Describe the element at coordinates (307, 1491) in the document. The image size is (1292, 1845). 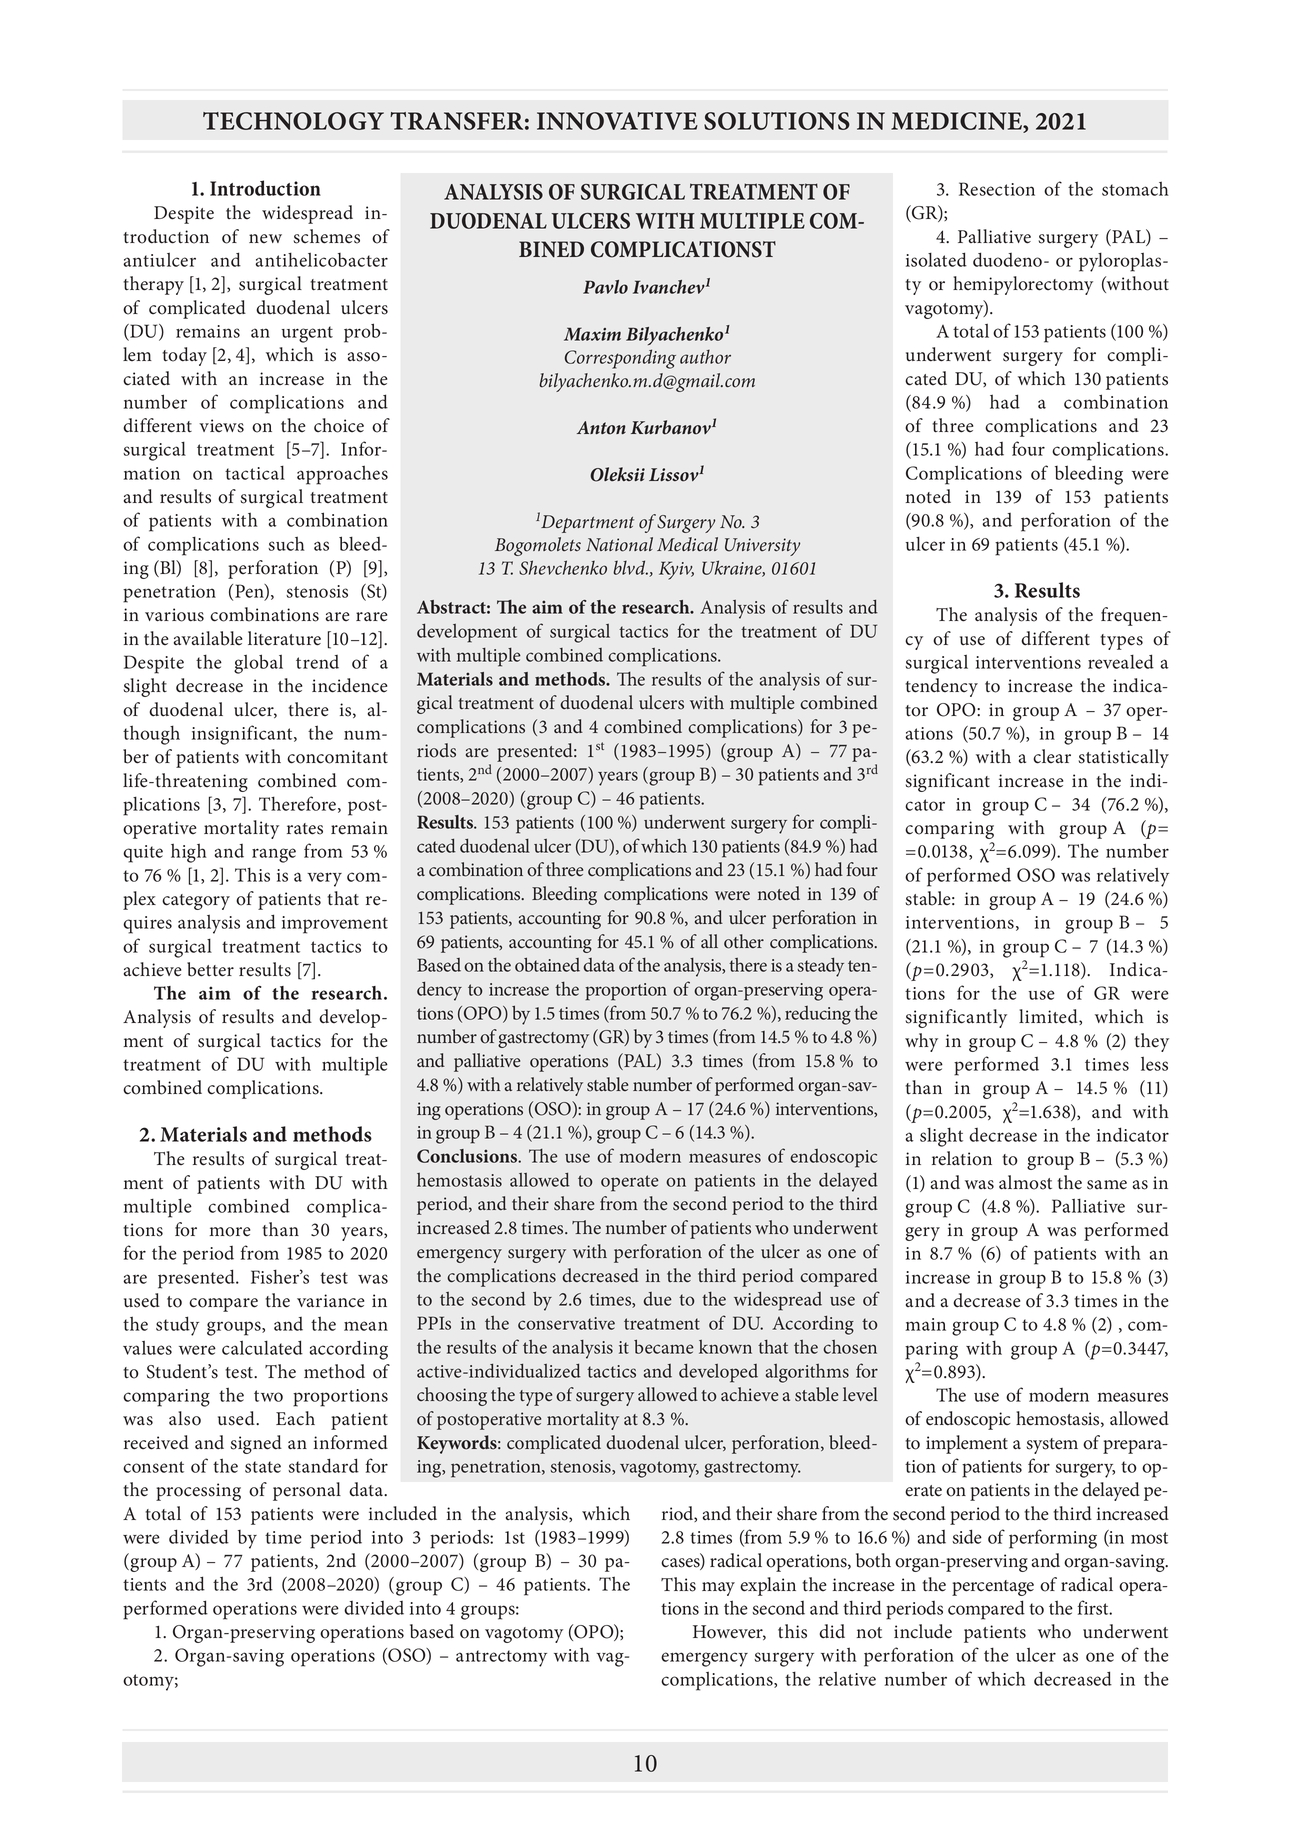
I see `personal` at that location.
